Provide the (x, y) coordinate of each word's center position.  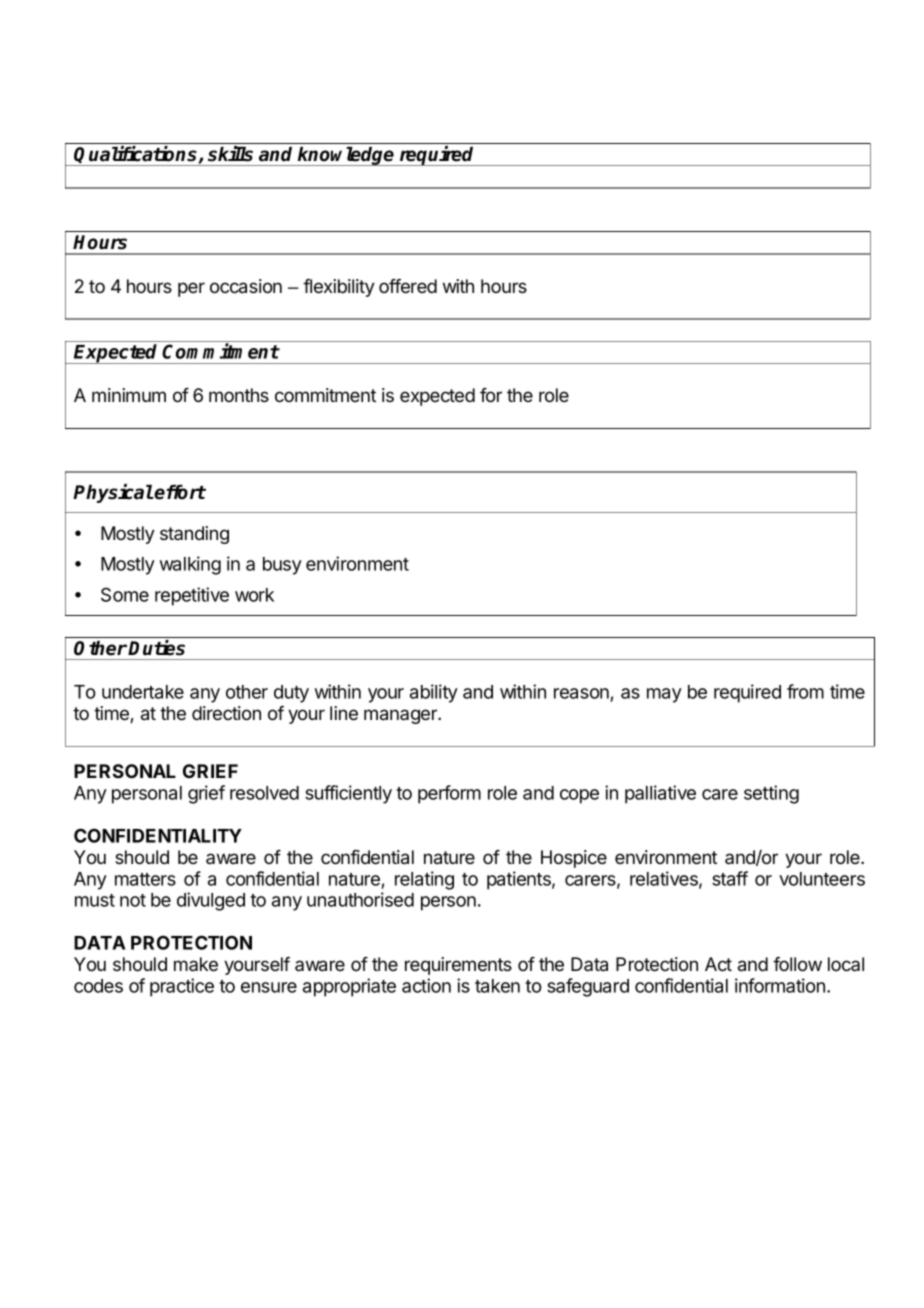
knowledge (346, 156)
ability (434, 693)
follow (797, 964)
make (196, 964)
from (805, 691)
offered (408, 286)
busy (282, 566)
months (239, 395)
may (664, 695)
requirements (458, 966)
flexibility (339, 288)
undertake (143, 692)
